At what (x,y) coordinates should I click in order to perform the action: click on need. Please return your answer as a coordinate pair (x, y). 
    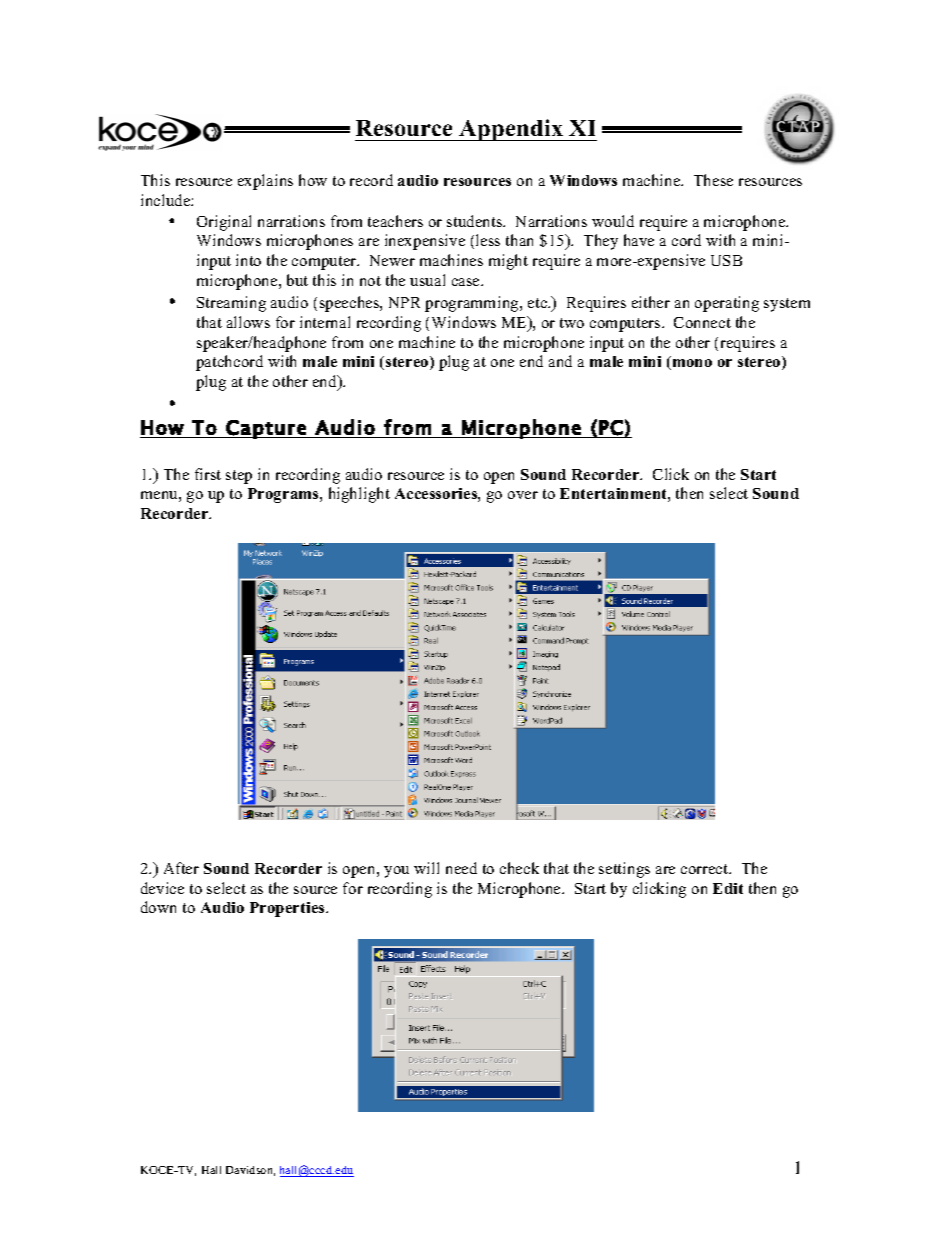
    Looking at the image, I should click on (461, 868).
